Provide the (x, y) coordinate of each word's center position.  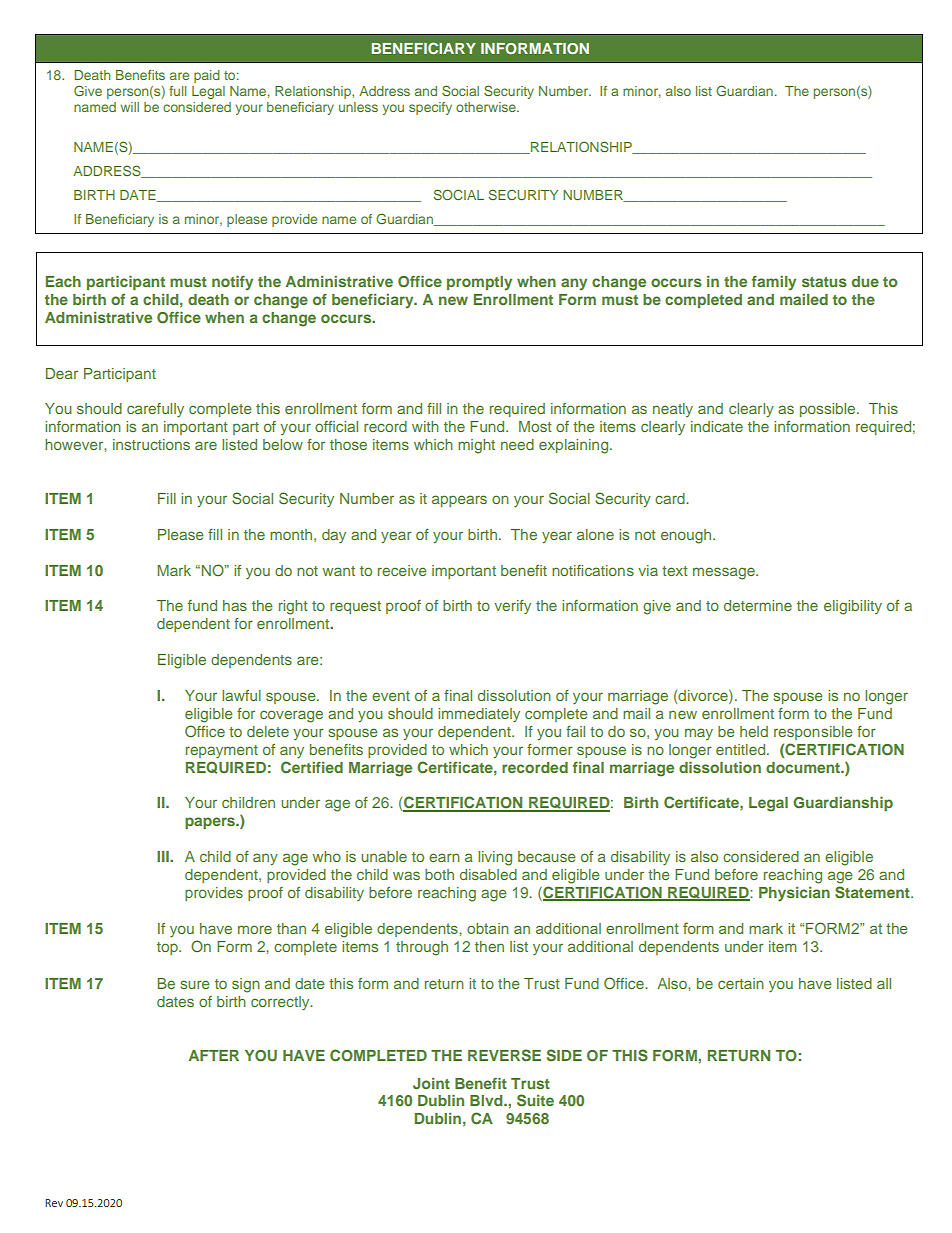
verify (512, 607)
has (235, 605)
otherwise (487, 107)
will (129, 107)
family (774, 283)
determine (758, 605)
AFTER (214, 1055)
